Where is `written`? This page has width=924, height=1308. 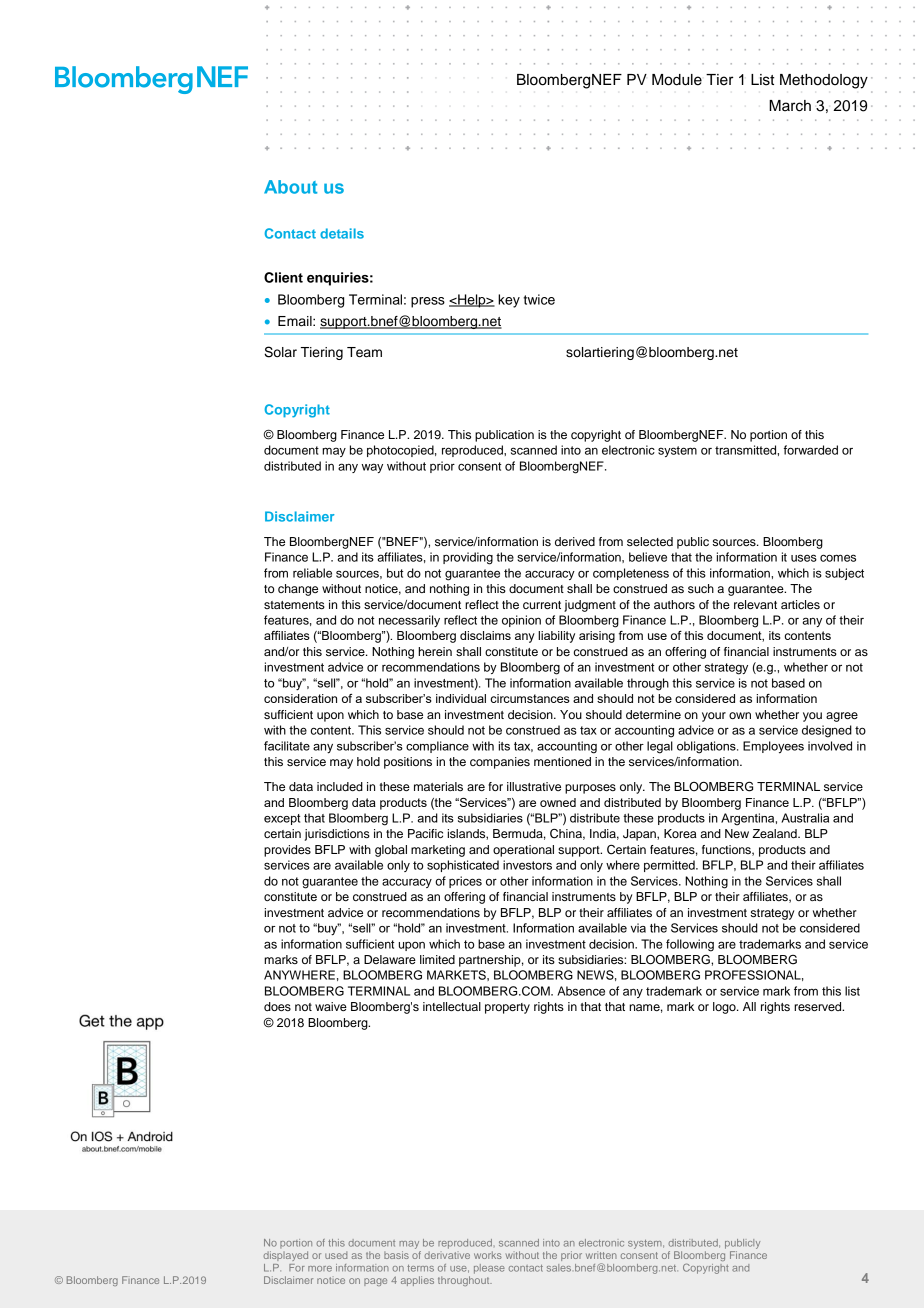 written is located at coordinates (601, 1255).
